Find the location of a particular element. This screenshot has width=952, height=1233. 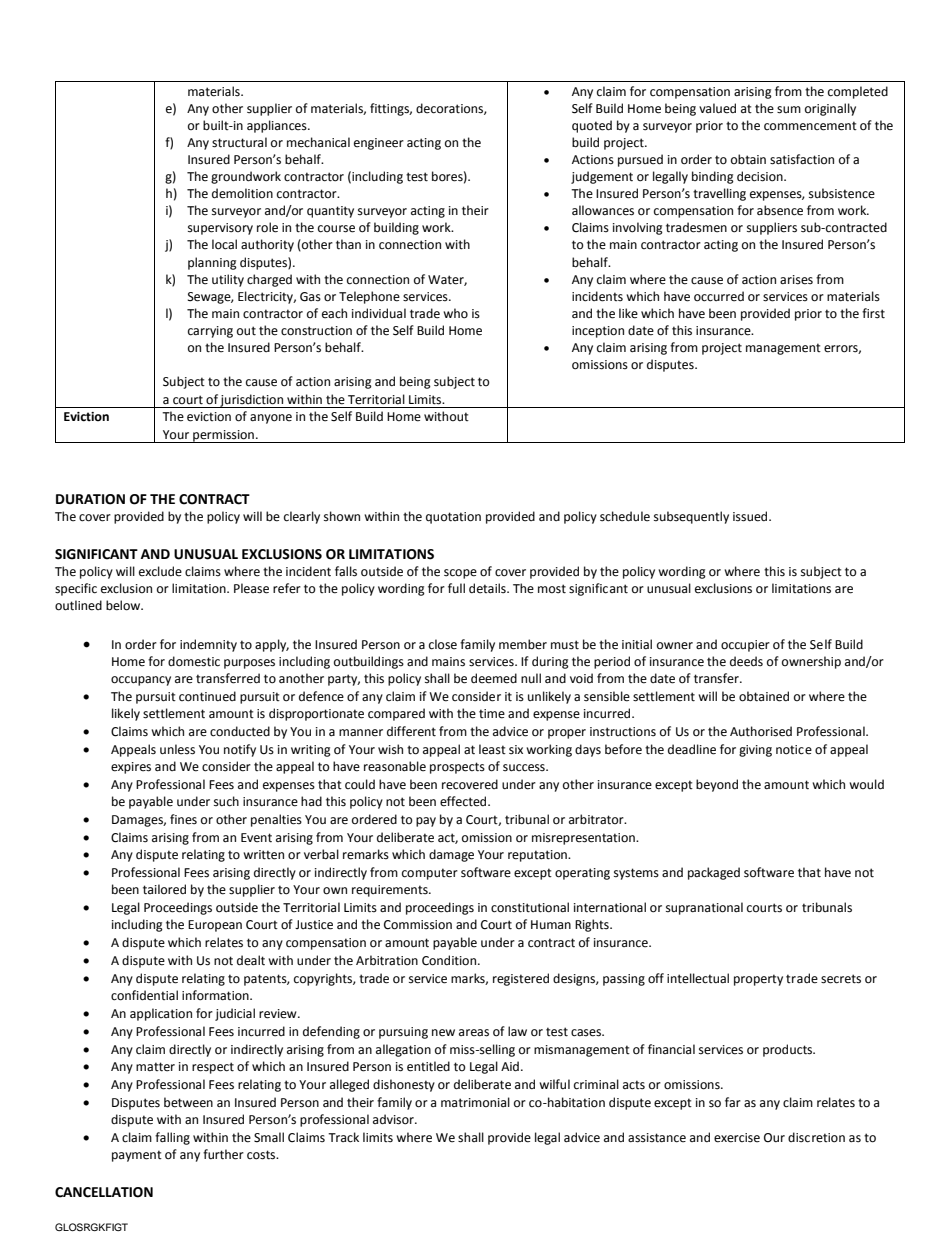

domestic is located at coordinates (194, 661).
